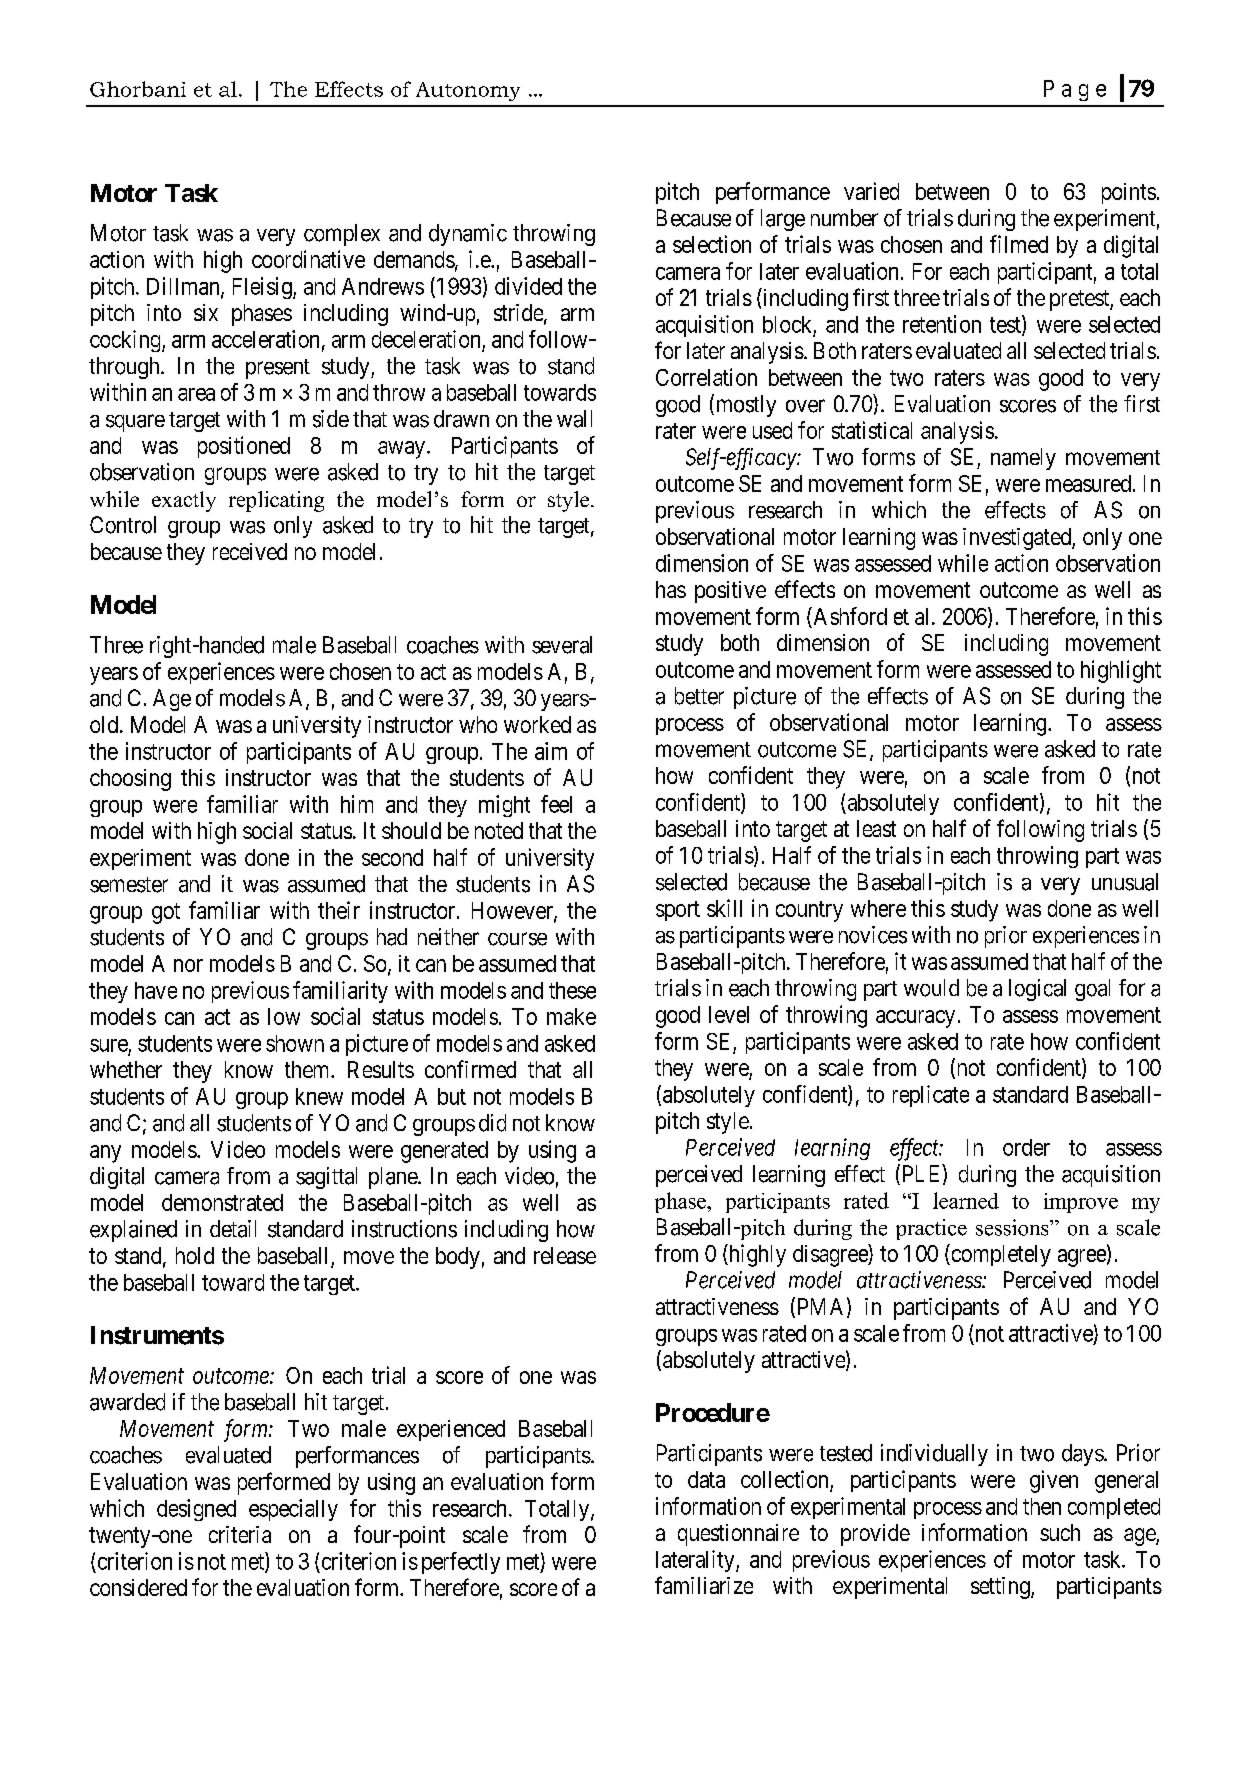 The image size is (1250, 1767). Describe the element at coordinates (342, 235) in the page. I see `complex` at that location.
